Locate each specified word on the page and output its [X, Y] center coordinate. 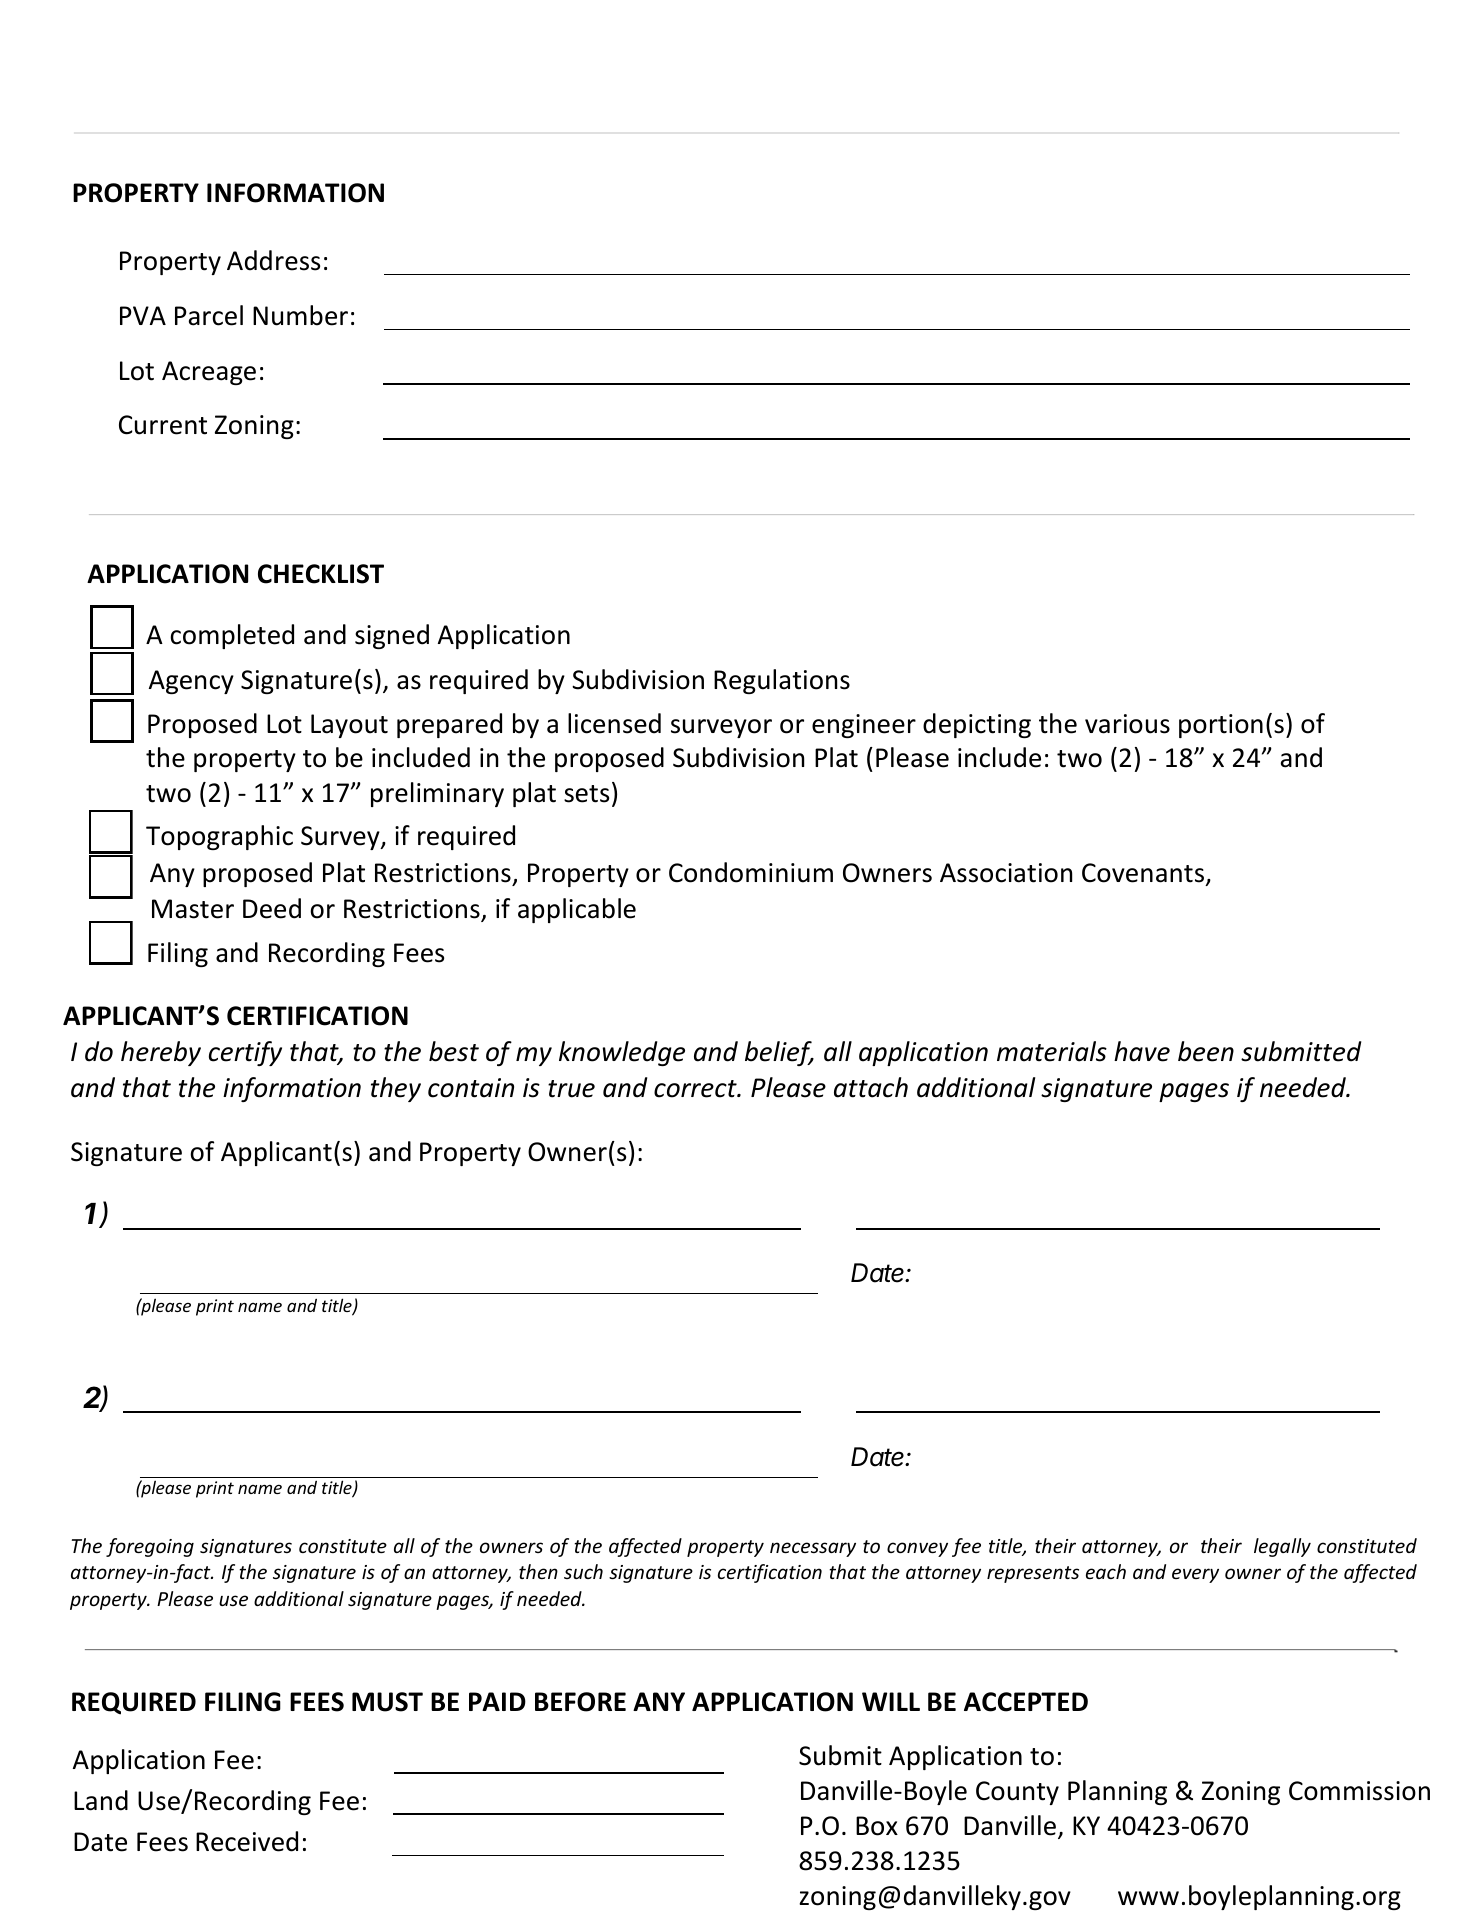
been [1206, 1051]
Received [247, 1841]
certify [245, 1053]
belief [779, 1053]
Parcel [209, 315]
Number [300, 315]
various [1127, 724]
